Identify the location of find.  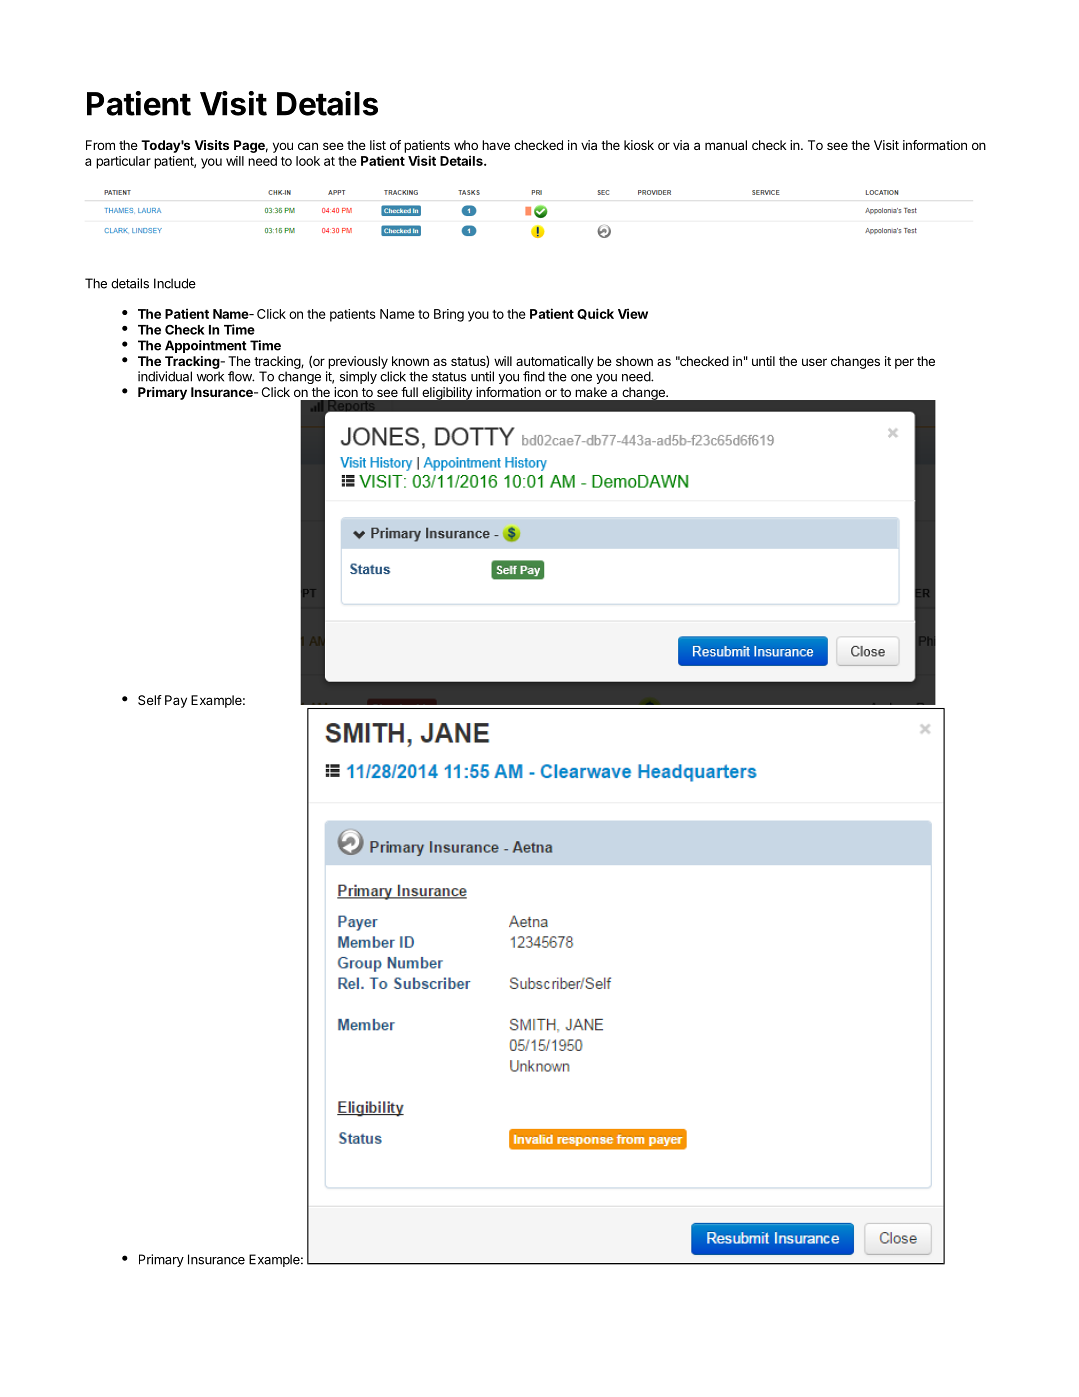
(534, 376).
